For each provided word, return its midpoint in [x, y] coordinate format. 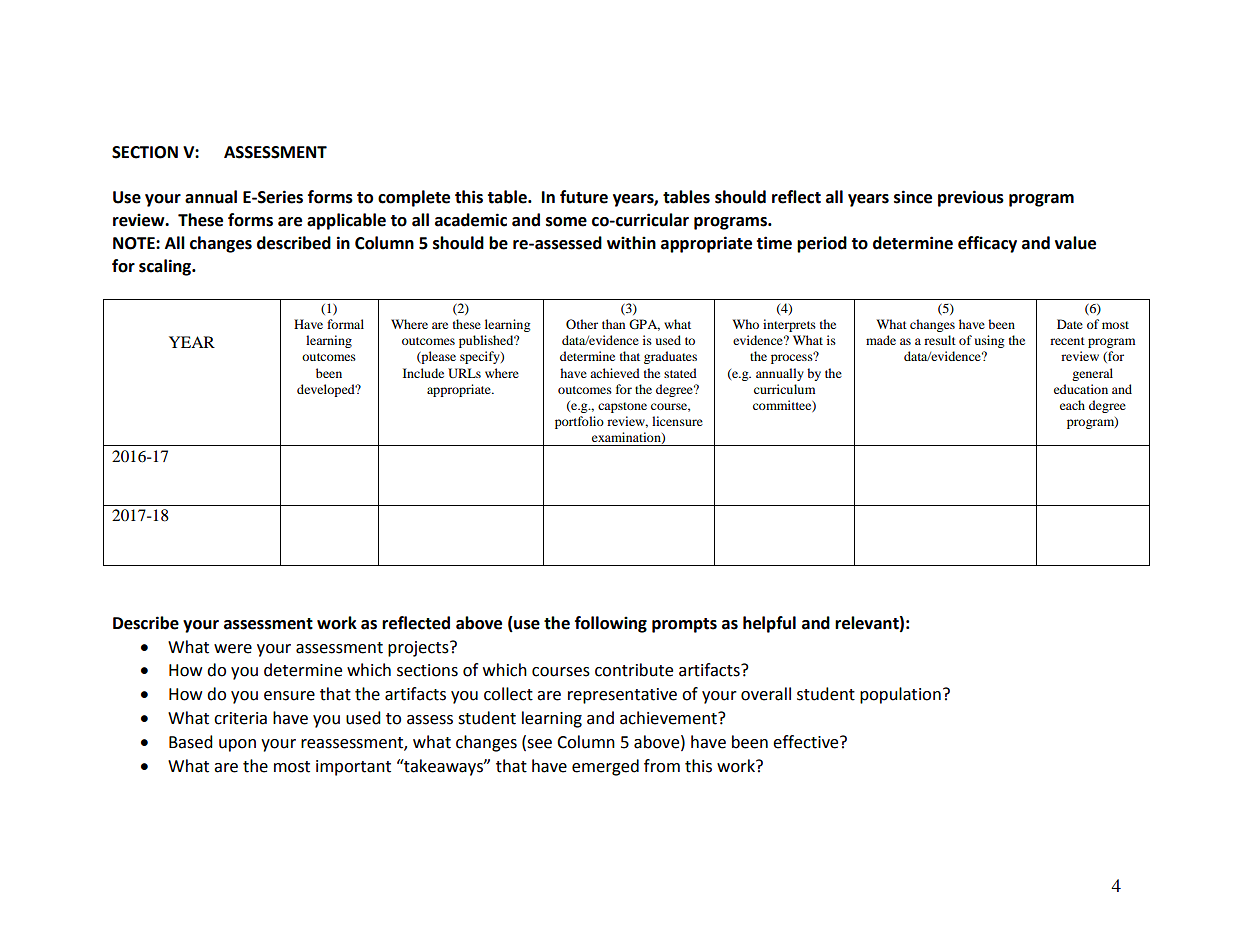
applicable [346, 221]
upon [237, 745]
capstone [622, 407]
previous [971, 198]
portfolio [579, 422]
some [566, 222]
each [1072, 405]
